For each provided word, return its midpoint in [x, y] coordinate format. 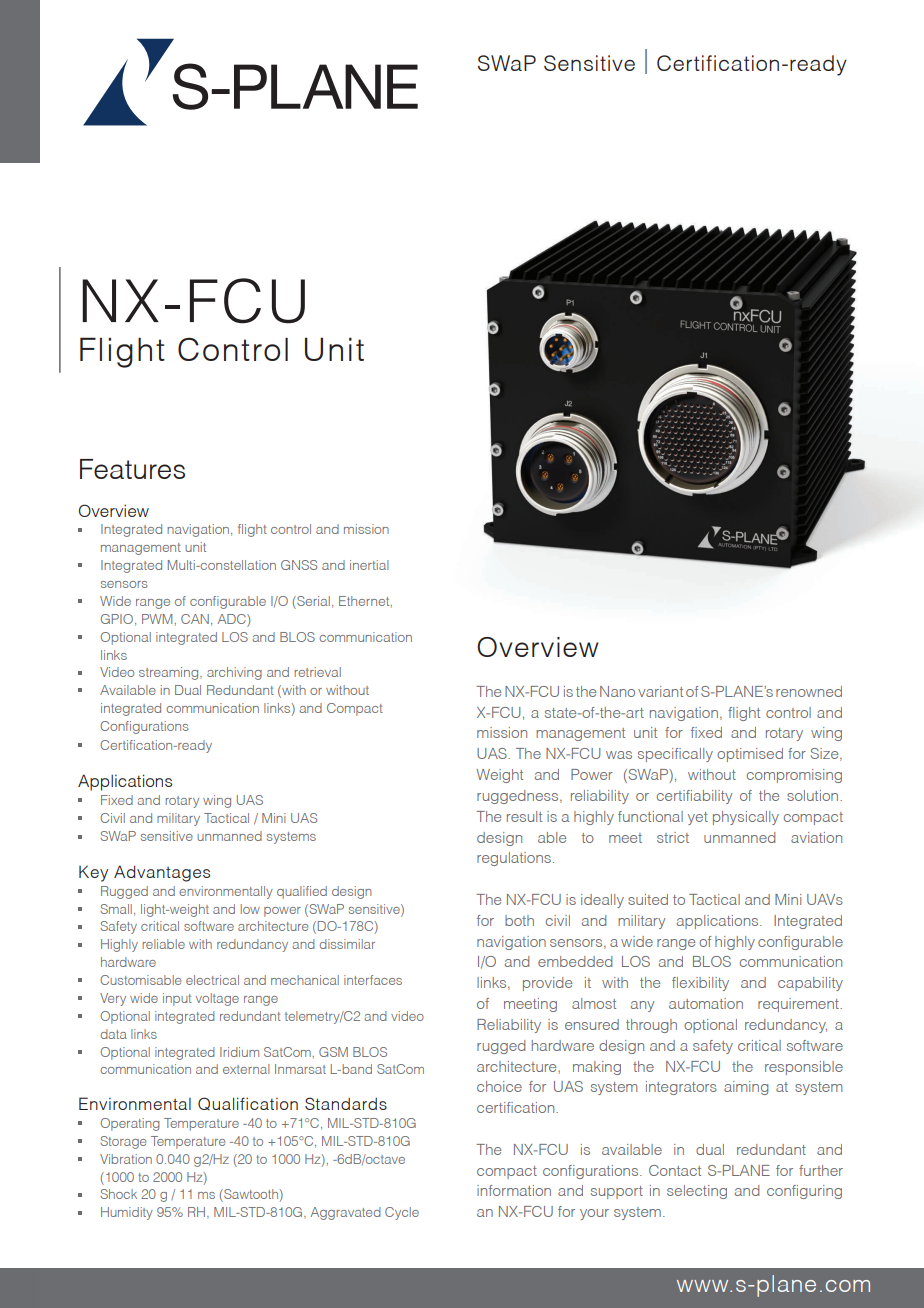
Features [132, 469]
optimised [750, 755]
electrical [212, 980]
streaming [170, 673]
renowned [809, 691]
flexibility [700, 984]
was [619, 755]
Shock [118, 1194]
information [514, 1190]
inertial [369, 565]
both [519, 920]
